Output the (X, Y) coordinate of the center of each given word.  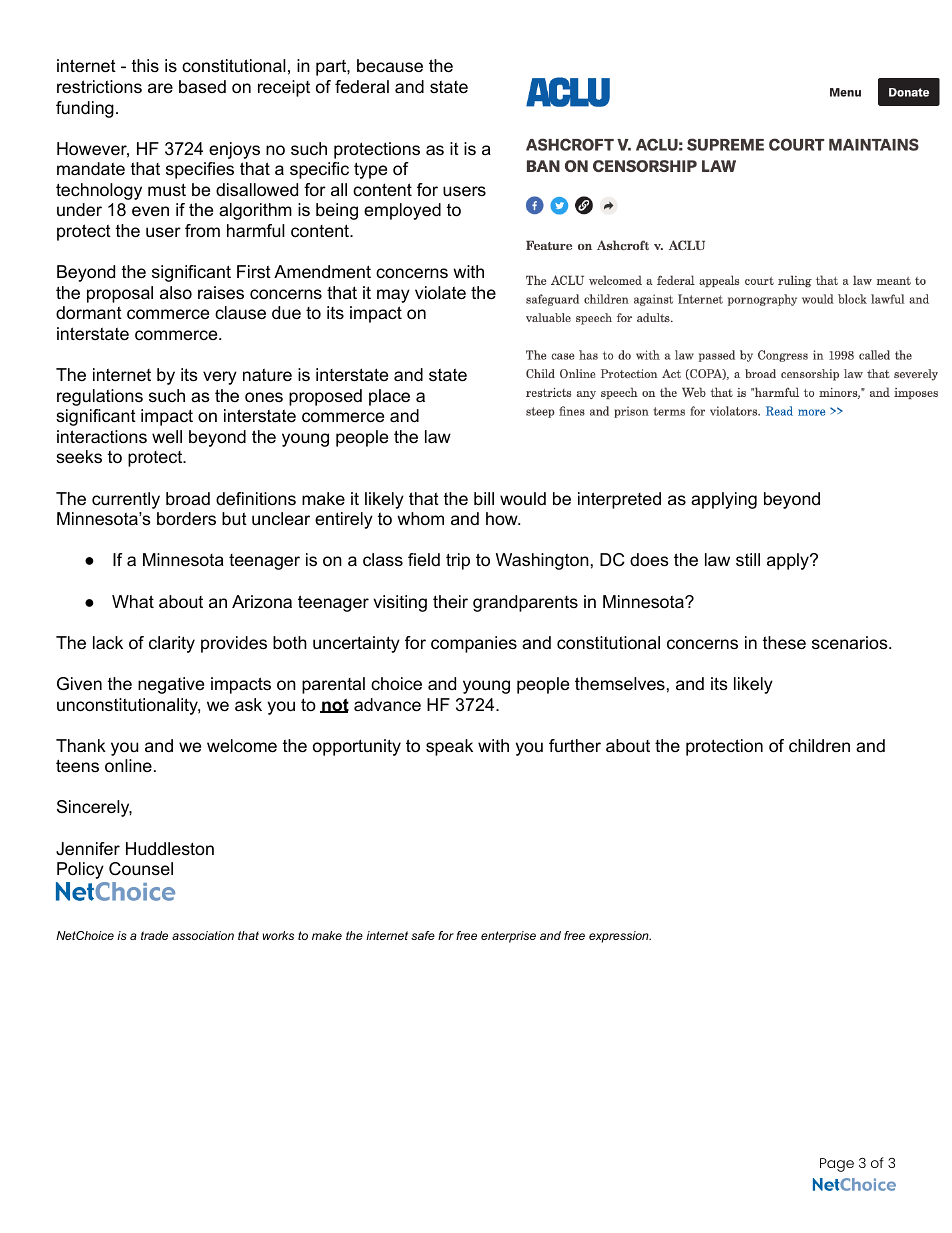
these (784, 643)
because (390, 65)
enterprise (508, 937)
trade (154, 935)
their (450, 601)
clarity (172, 644)
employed (402, 211)
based (202, 87)
